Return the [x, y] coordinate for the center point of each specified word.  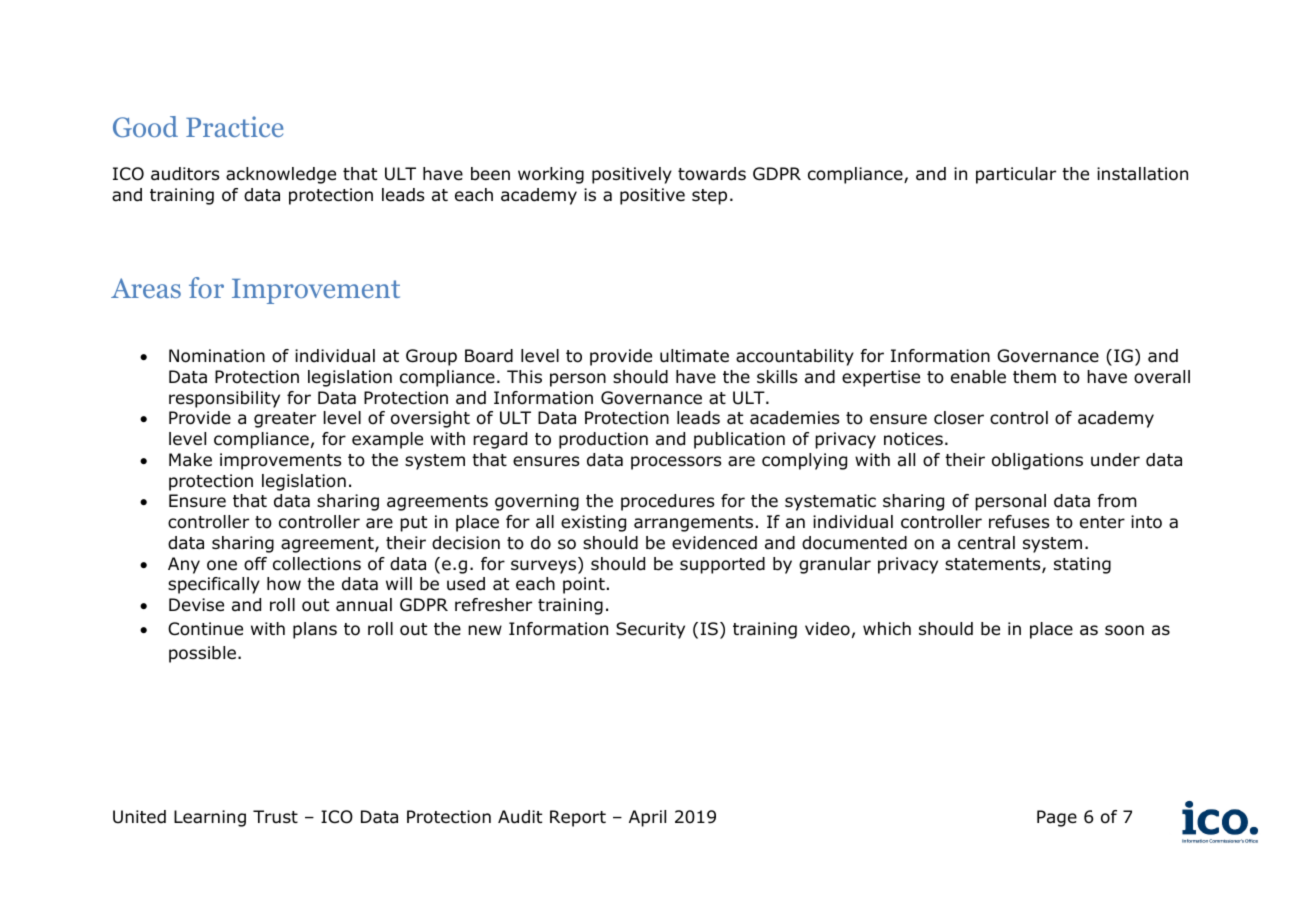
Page [1057, 818]
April [647, 818]
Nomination [217, 356]
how [284, 584]
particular [1016, 175]
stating [1082, 565]
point [584, 585]
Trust [275, 816]
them [1034, 376]
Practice [234, 126]
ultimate [694, 356]
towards [712, 174]
